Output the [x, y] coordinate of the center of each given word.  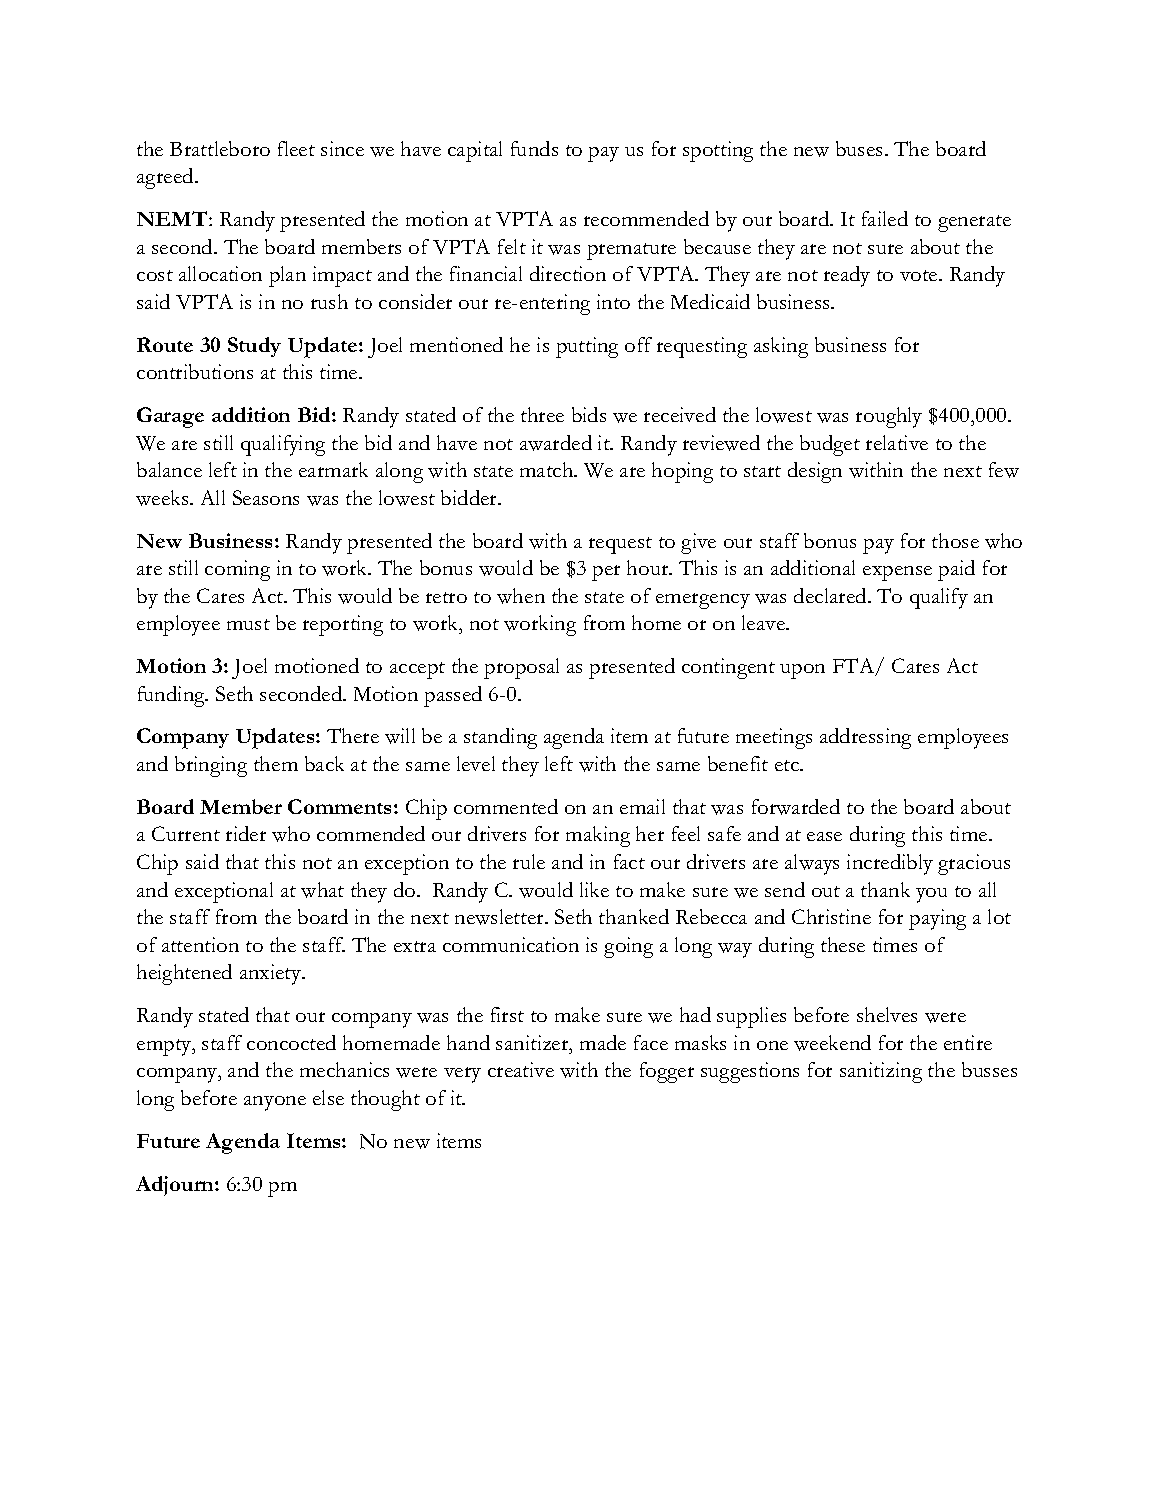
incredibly [890, 864]
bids [589, 414]
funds [534, 148]
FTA [855, 667]
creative [521, 1069]
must [248, 624]
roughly [889, 417]
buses [859, 148]
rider [246, 833]
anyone [275, 1103]
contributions [195, 371]
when [521, 596]
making [598, 836]
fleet [296, 148]
